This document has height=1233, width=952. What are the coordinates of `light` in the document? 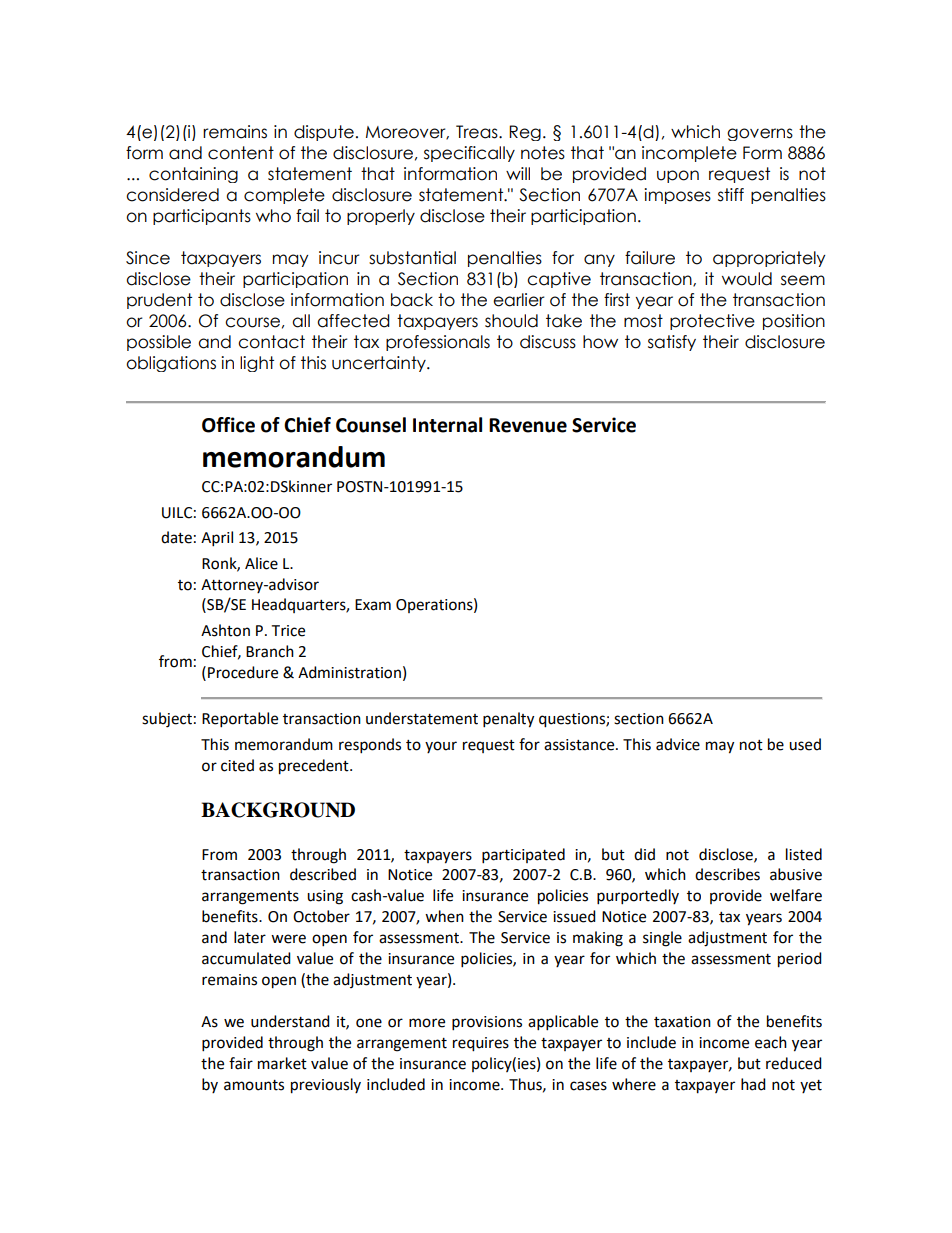 It's located at (257, 364).
